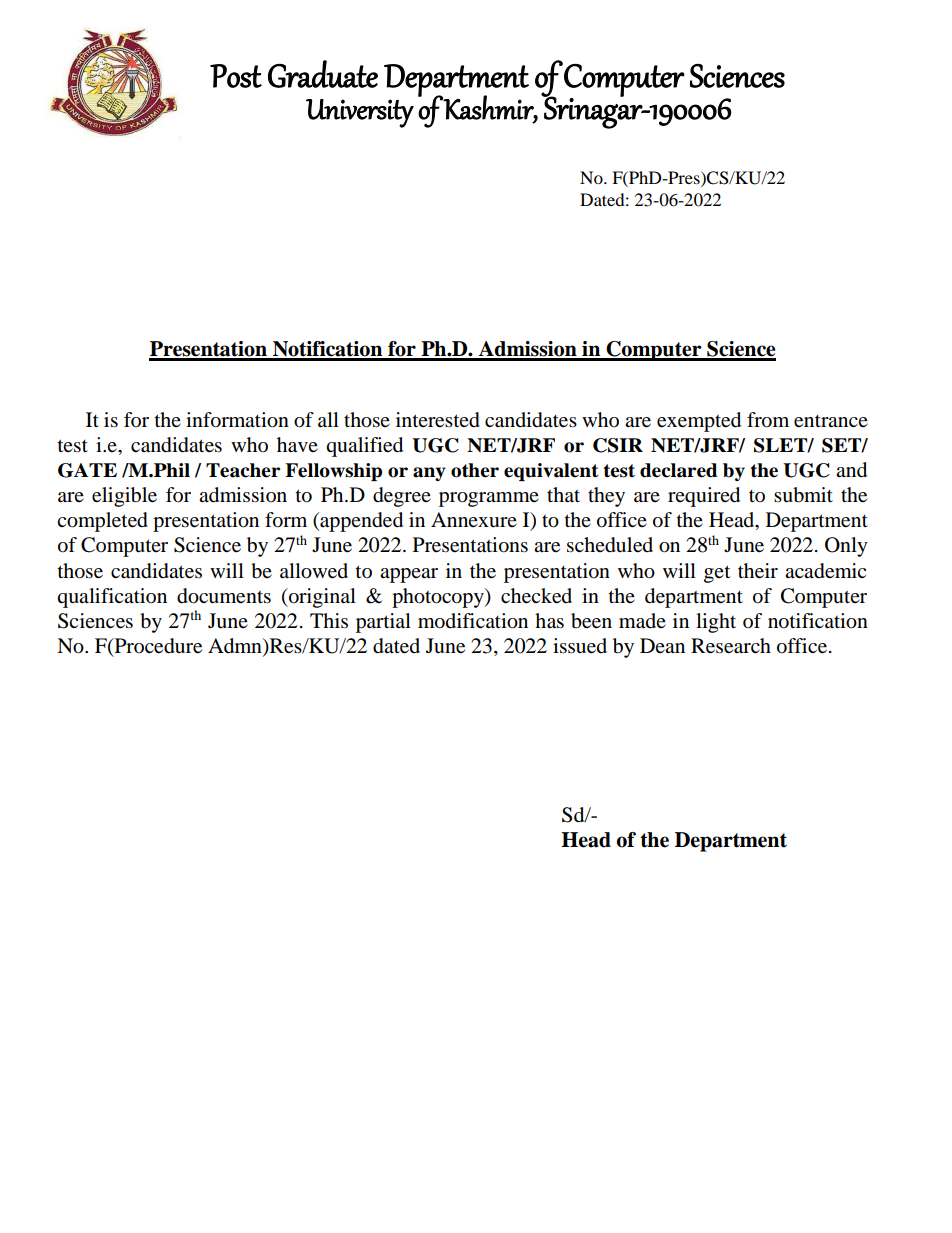 Image resolution: width=952 pixels, height=1233 pixels. Describe the element at coordinates (224, 596) in the document. I see `documents` at that location.
